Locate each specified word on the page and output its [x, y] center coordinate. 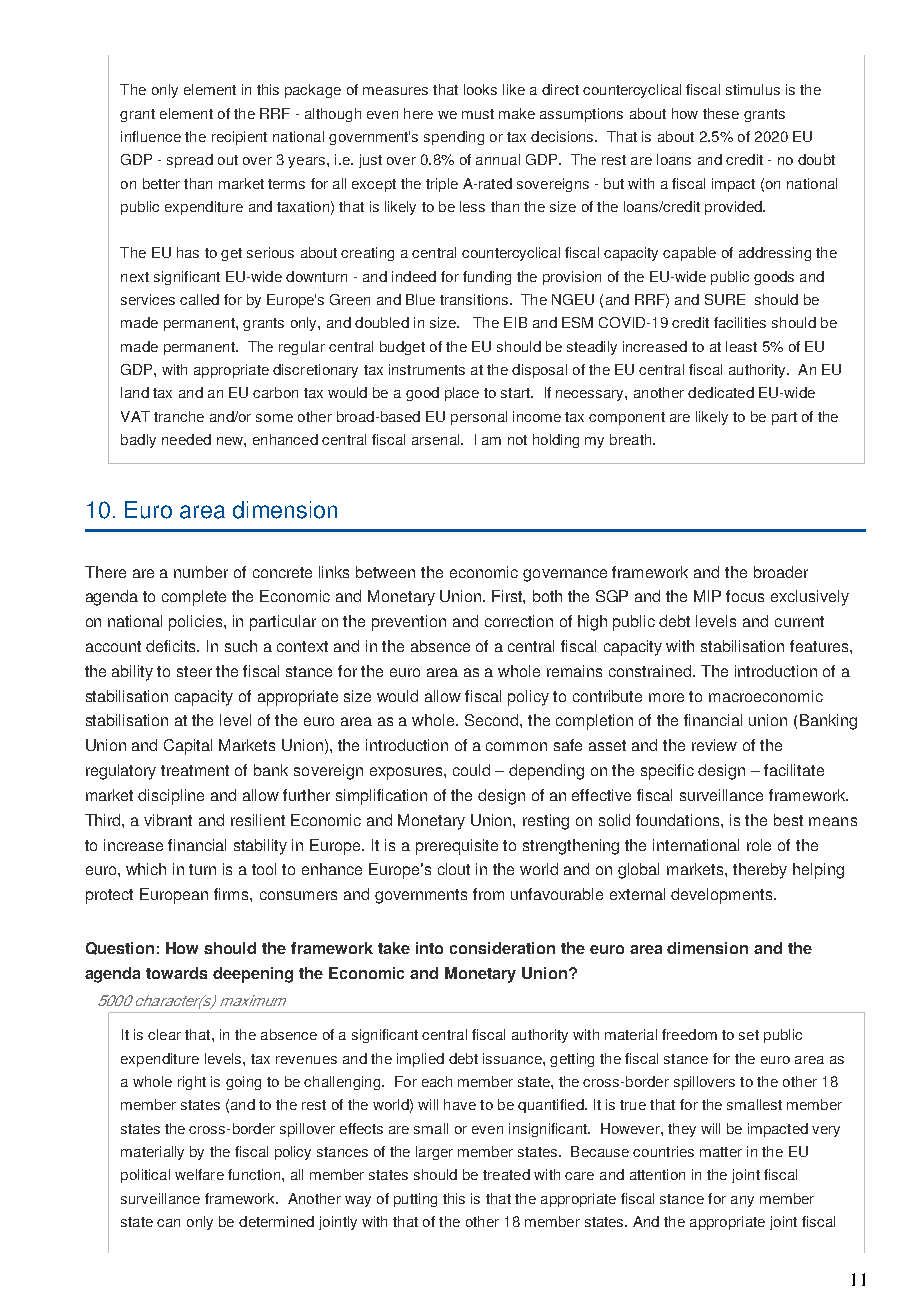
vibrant [168, 820]
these [721, 113]
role [759, 845]
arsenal [437, 439]
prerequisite [457, 847]
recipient [239, 138]
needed [186, 439]
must [478, 114]
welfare [199, 1174]
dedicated [721, 392]
